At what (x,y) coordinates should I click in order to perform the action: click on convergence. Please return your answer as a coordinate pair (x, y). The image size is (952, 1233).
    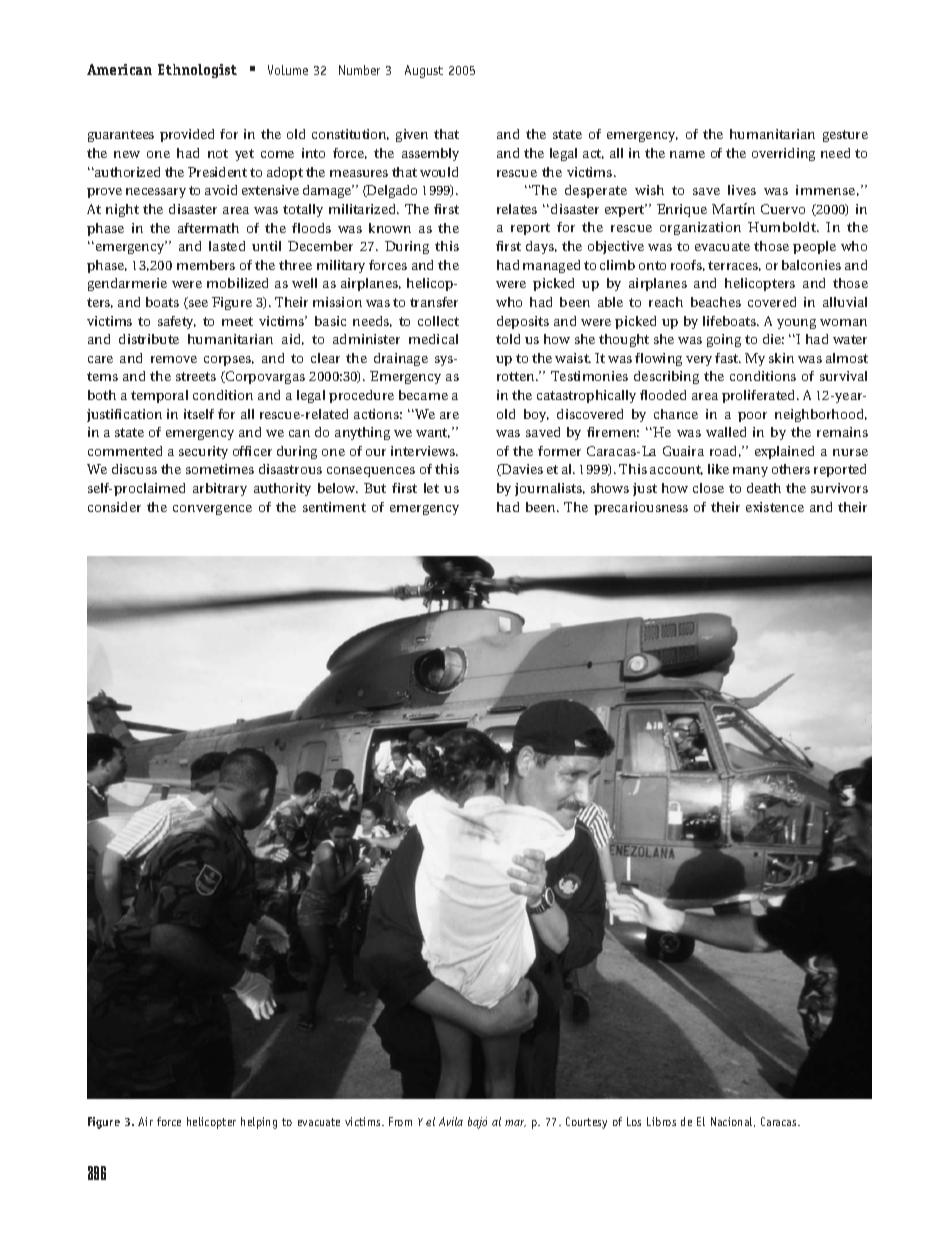
    Looking at the image, I should click on (212, 510).
